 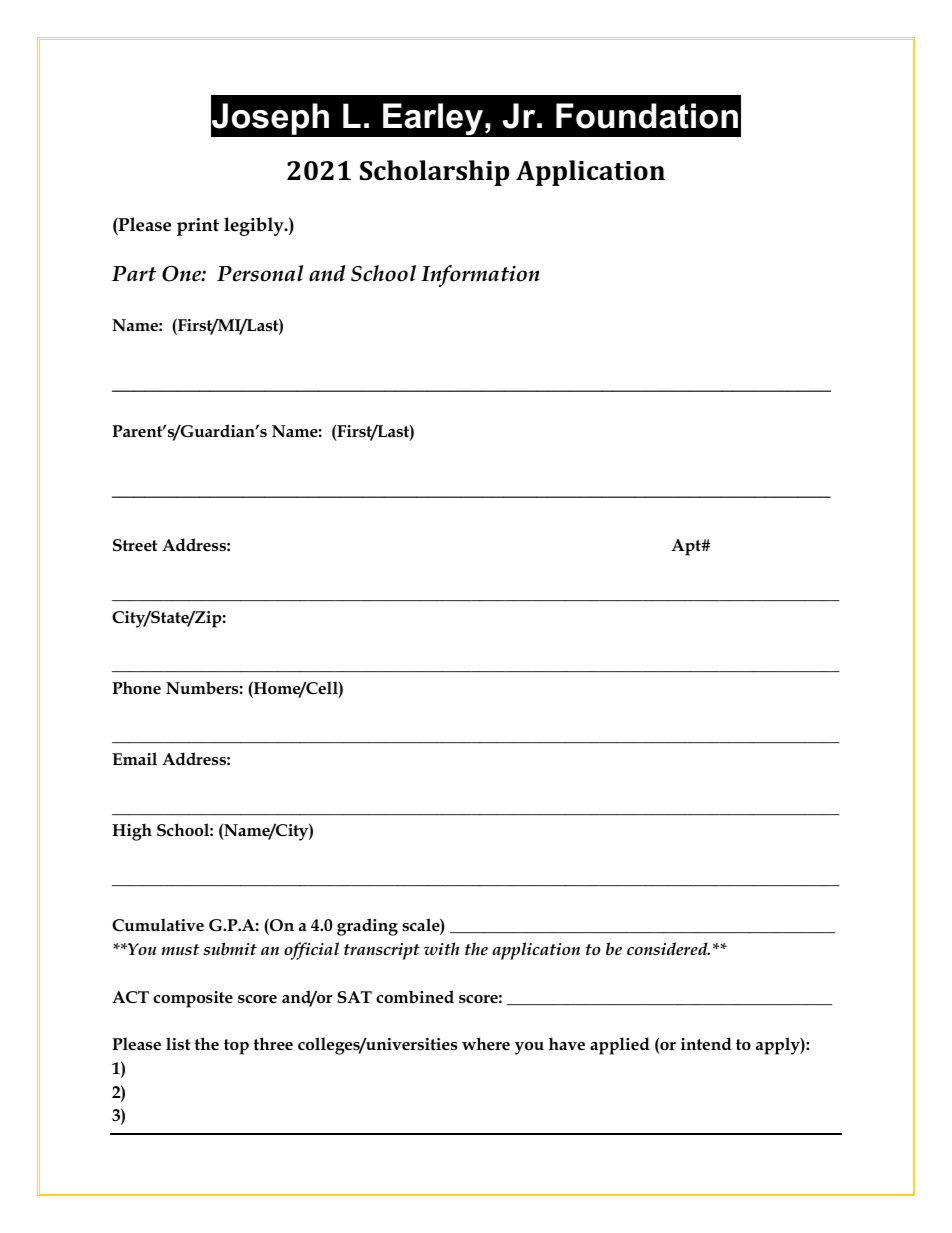 I want to click on with, so click(x=441, y=948).
